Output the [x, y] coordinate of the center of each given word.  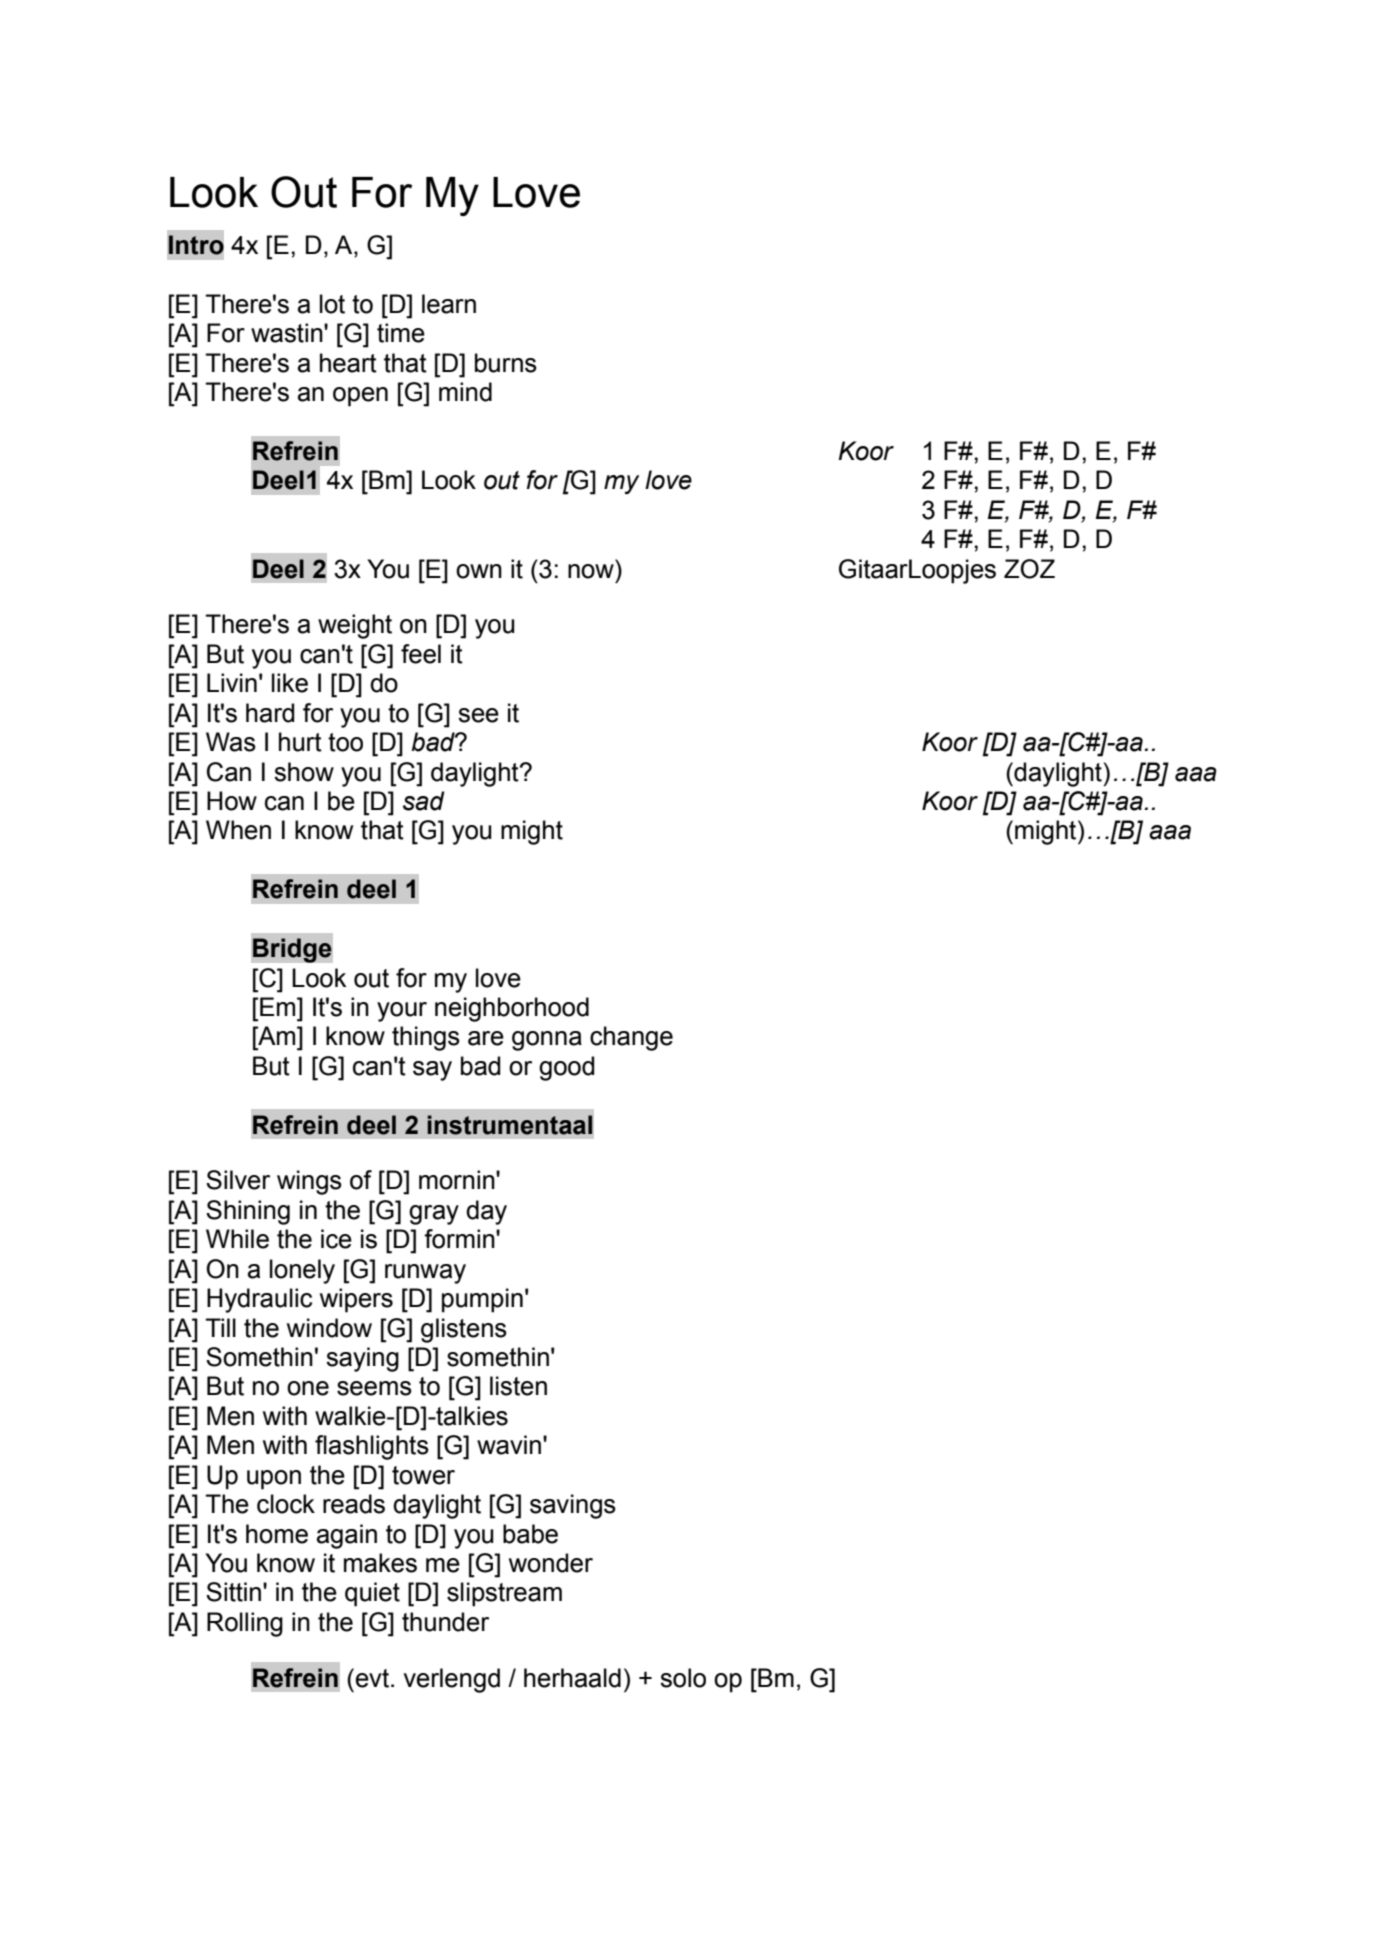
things [426, 1038]
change [631, 1038]
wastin [288, 333]
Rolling [245, 1624]
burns [506, 363]
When [238, 830]
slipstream [504, 1594]
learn [449, 304]
